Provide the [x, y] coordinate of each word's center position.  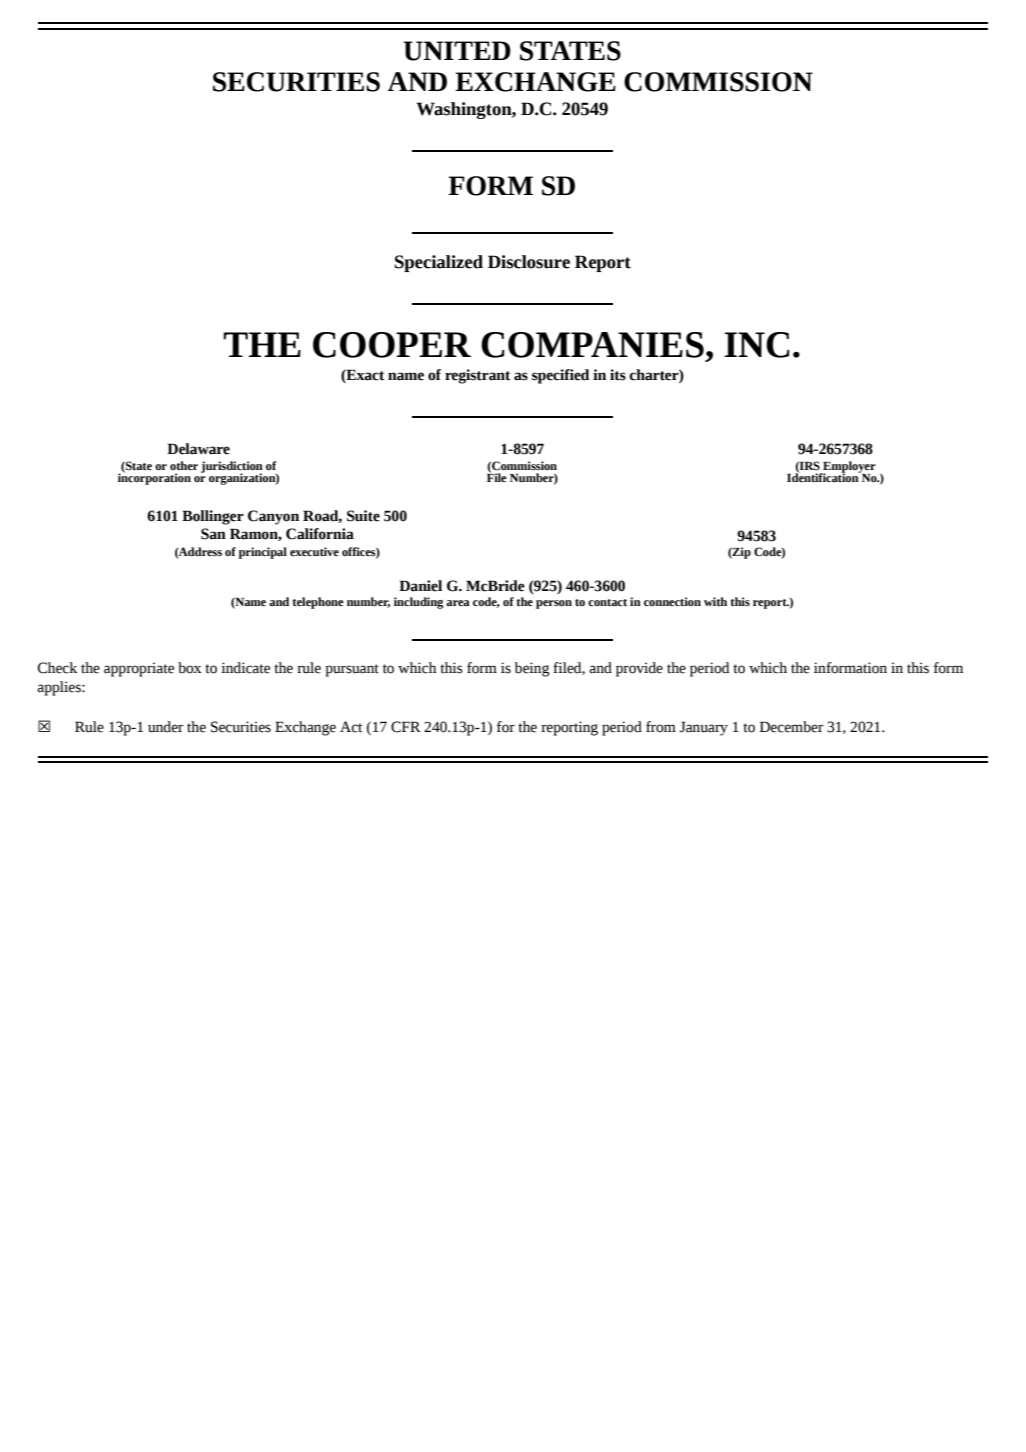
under [165, 727]
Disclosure [529, 262]
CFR [406, 727]
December [791, 727]
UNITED [457, 51]
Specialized [439, 263]
